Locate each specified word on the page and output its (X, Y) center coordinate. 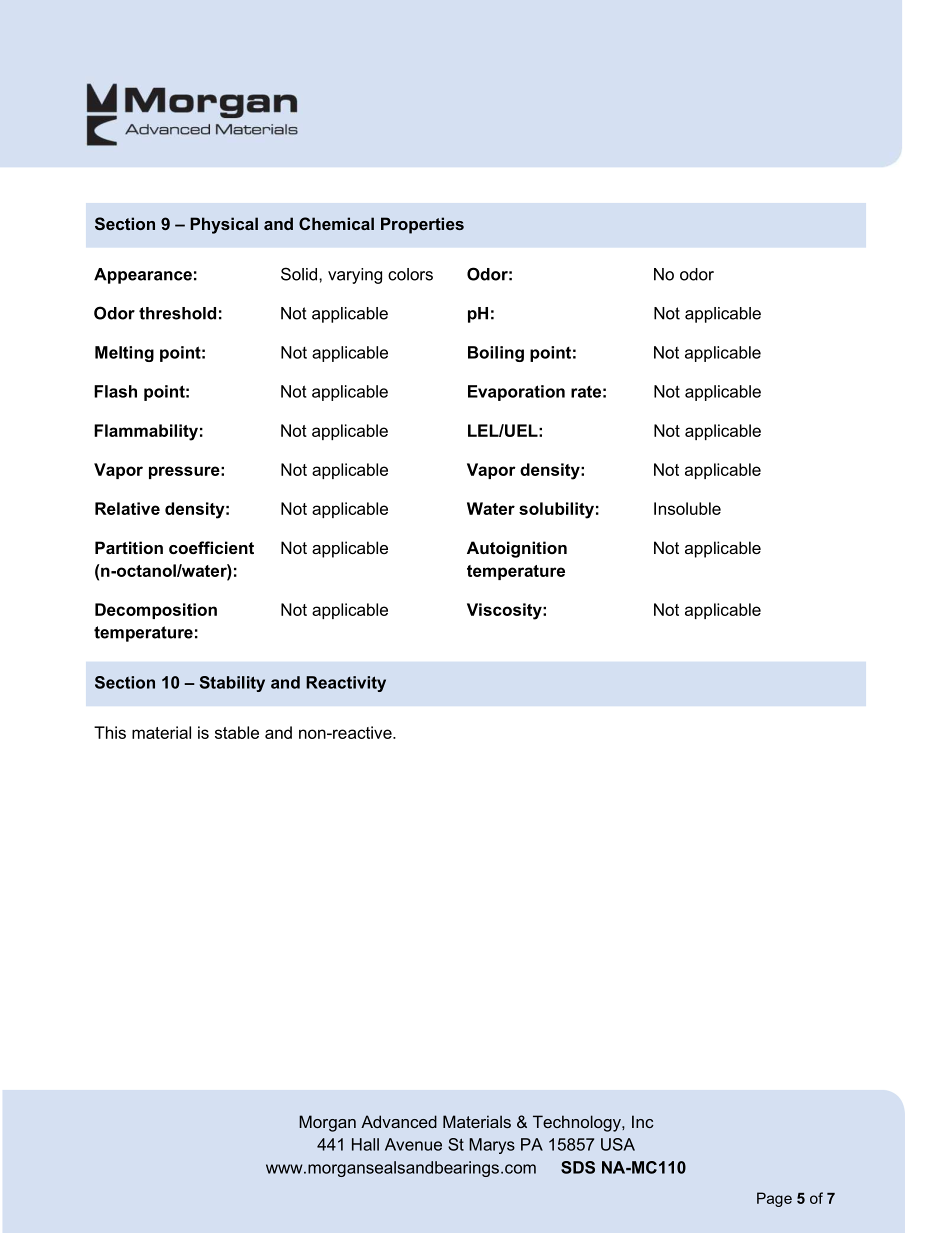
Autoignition (517, 549)
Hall (365, 1144)
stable (237, 732)
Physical (224, 225)
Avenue (413, 1144)
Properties (422, 225)
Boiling (496, 354)
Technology (578, 1123)
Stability (232, 684)
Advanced (399, 1121)
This (110, 732)
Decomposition (156, 611)
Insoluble (687, 508)
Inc (643, 1121)
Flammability (146, 432)
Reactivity (346, 684)
